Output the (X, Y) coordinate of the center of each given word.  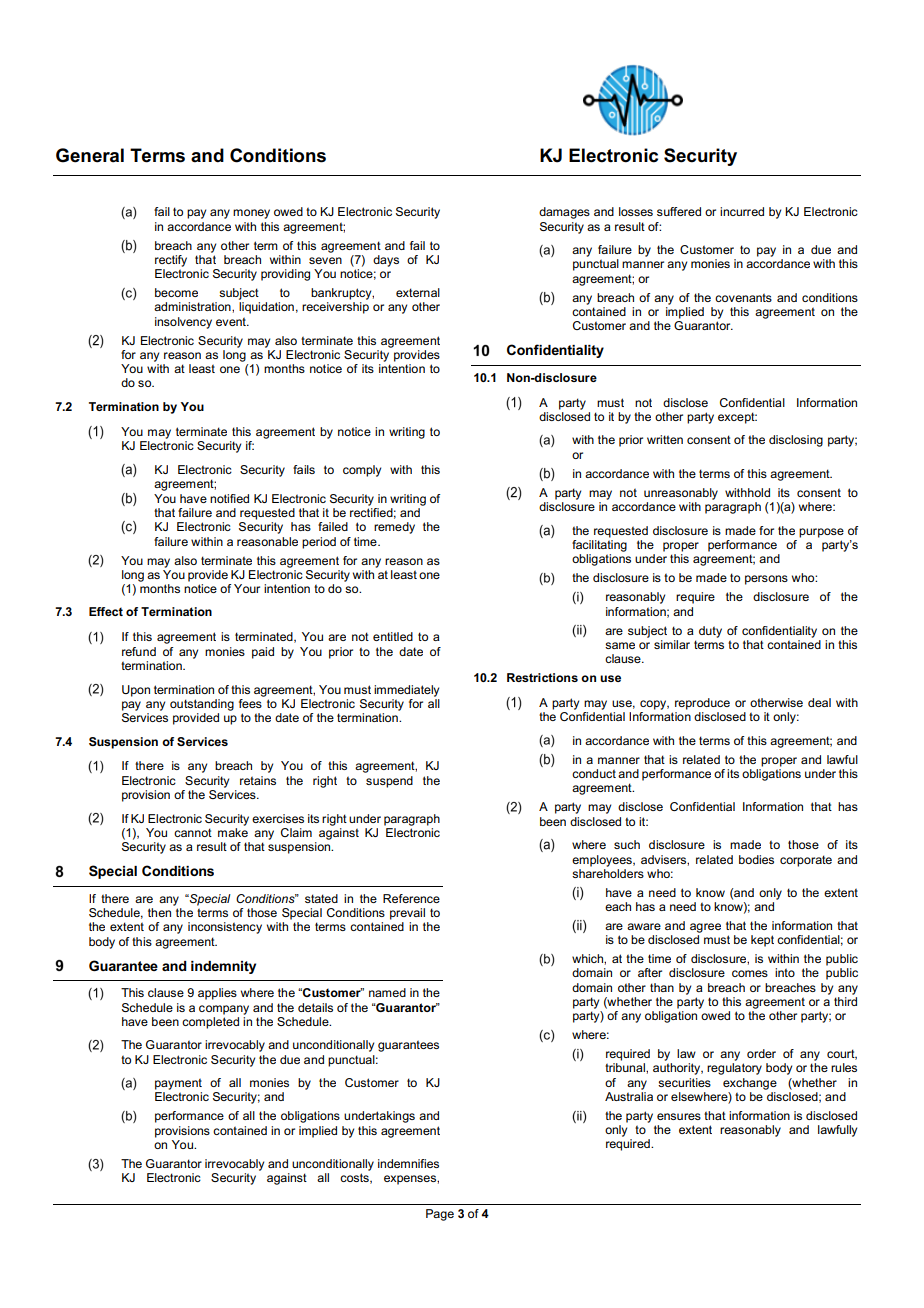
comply (362, 471)
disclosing (796, 441)
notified (229, 498)
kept (762, 941)
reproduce (702, 704)
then (159, 912)
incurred (742, 211)
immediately (406, 691)
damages (564, 213)
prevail (407, 914)
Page (440, 1215)
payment (178, 1084)
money (251, 214)
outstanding (202, 705)
